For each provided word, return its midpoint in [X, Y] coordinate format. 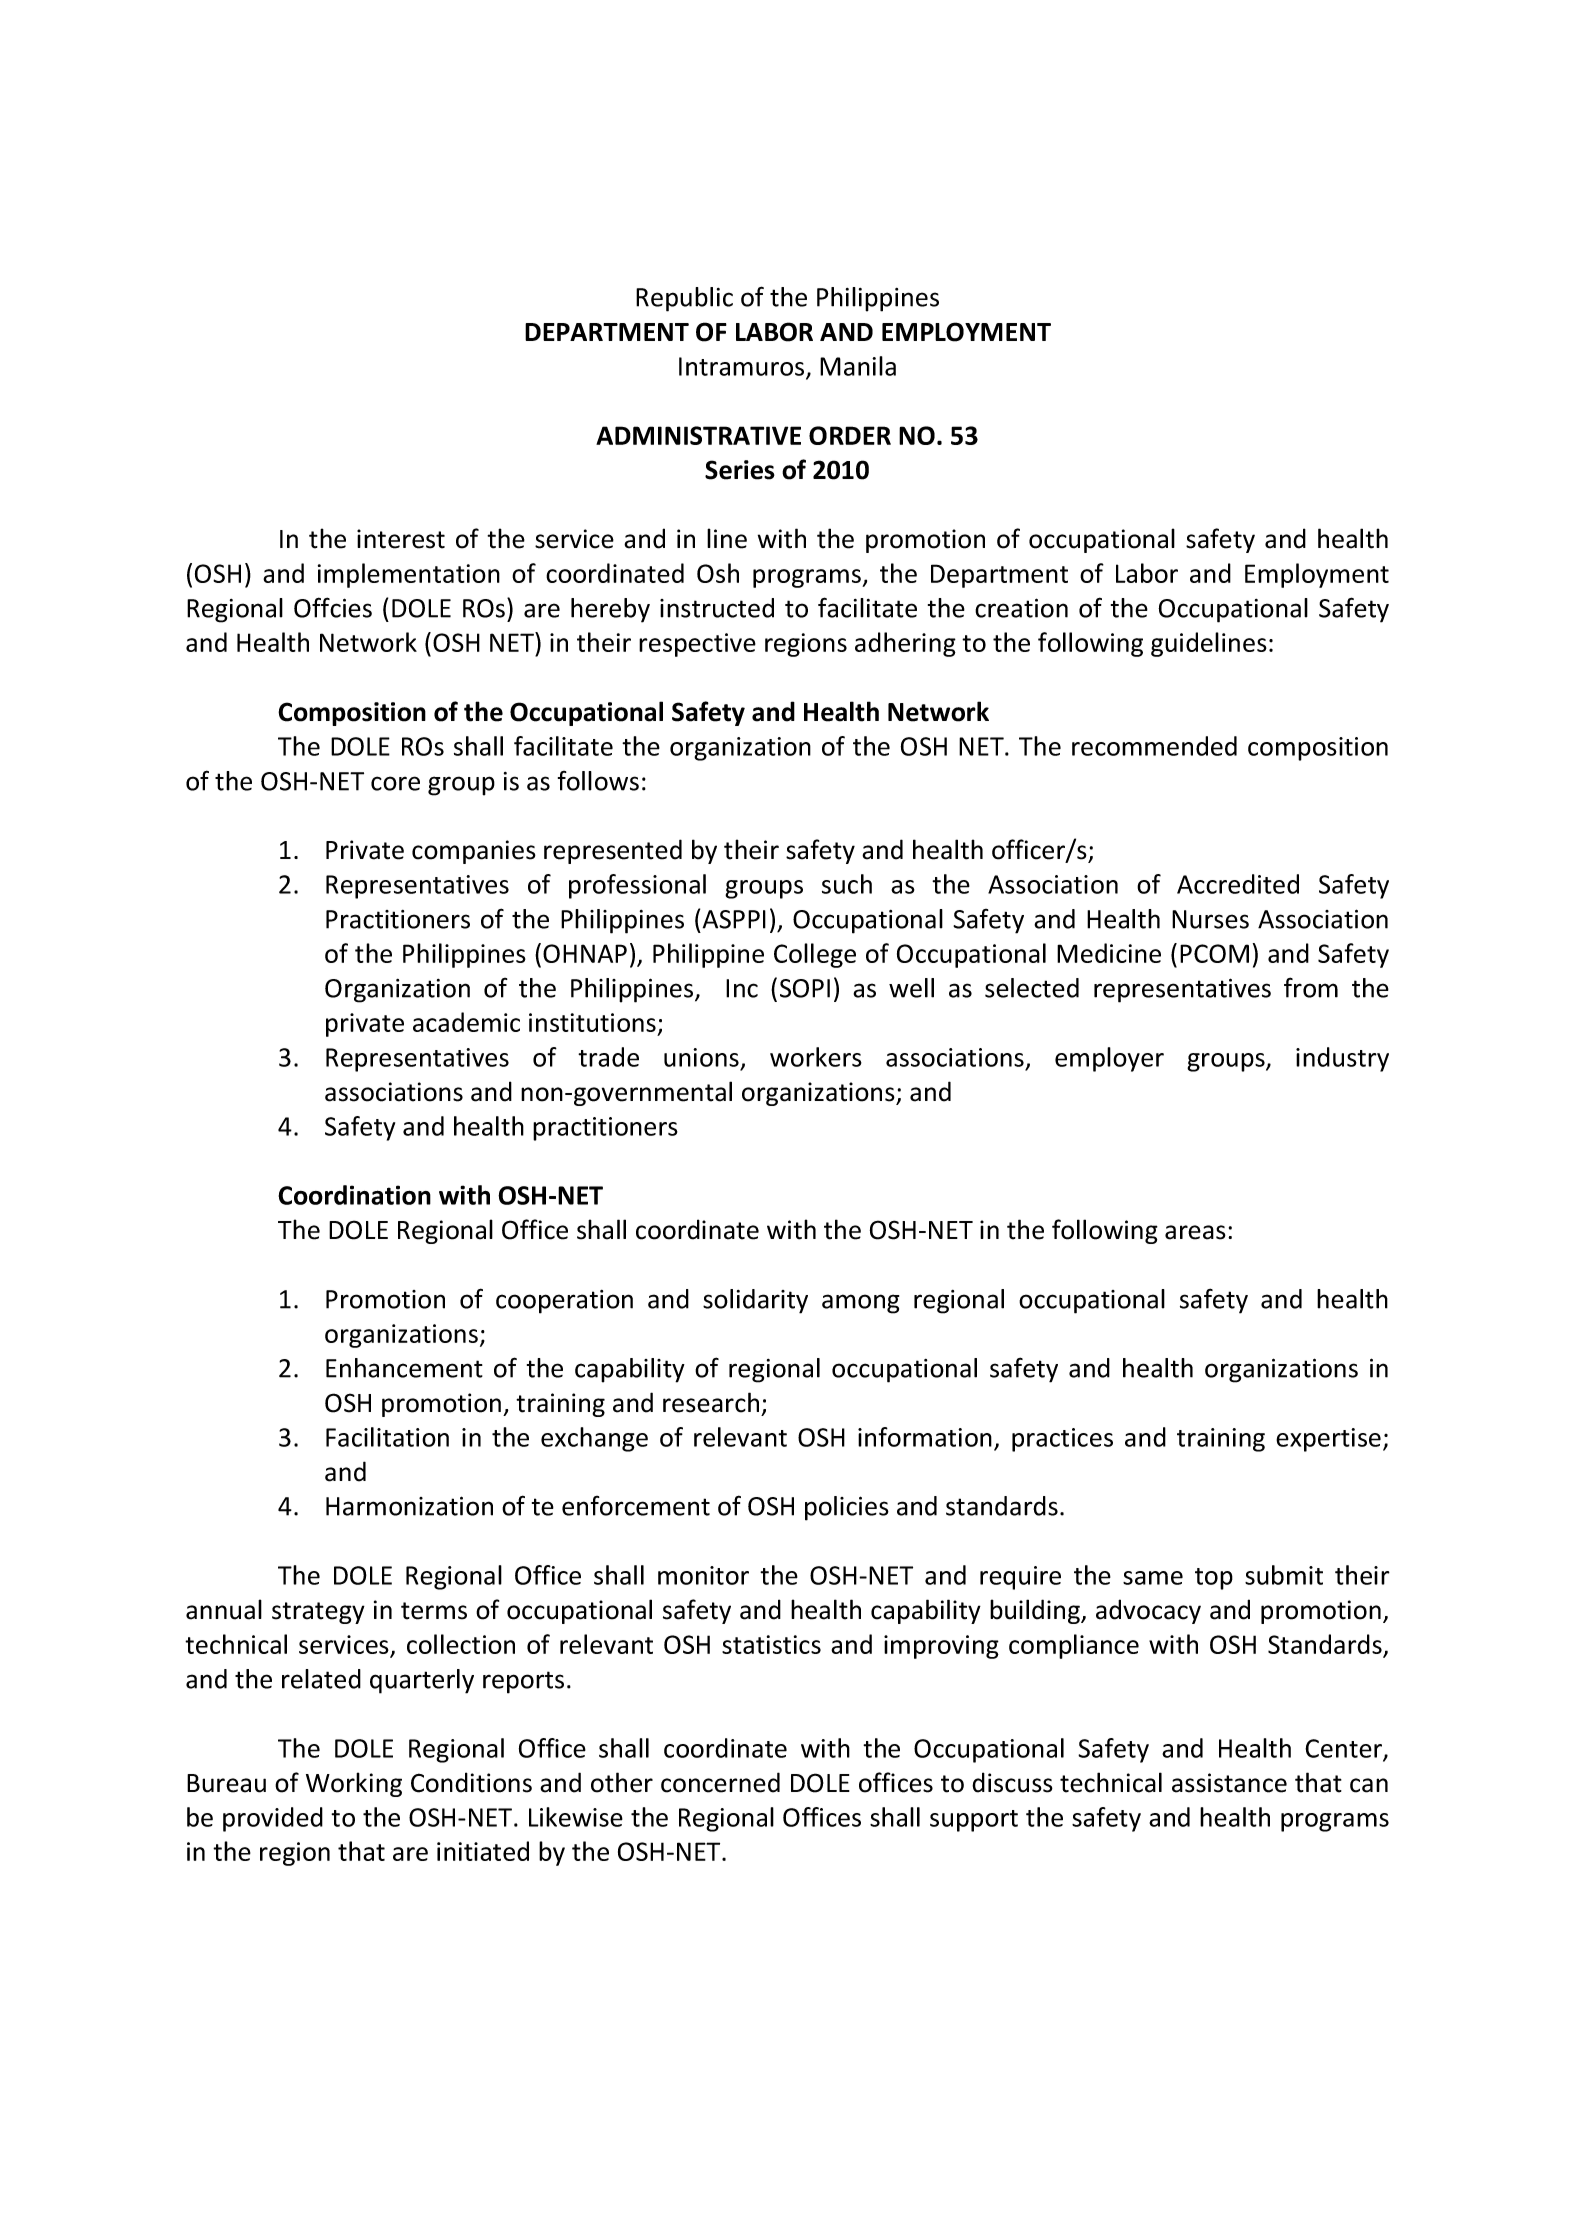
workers [816, 1057]
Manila [858, 366]
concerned [720, 1782]
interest [401, 539]
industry [1342, 1059]
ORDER [850, 435]
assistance [1229, 1783]
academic [466, 1022]
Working [354, 1784]
